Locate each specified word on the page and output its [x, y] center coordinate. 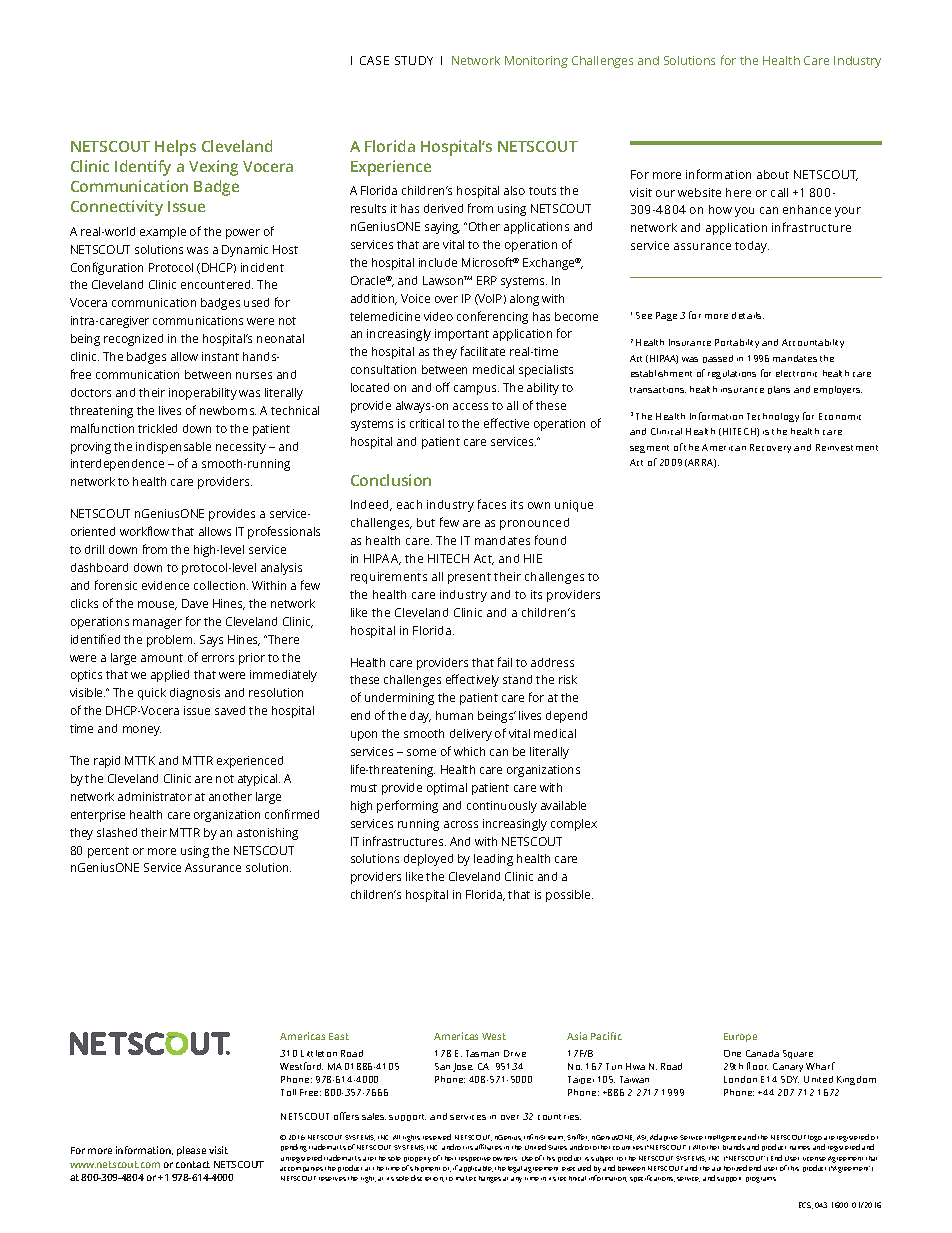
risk [568, 679]
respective [475, 1159]
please [191, 1151]
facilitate [483, 351]
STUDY [414, 60]
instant [220, 356]
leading [493, 860]
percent [108, 852]
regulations [732, 374]
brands [734, 1147]
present [469, 578]
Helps [175, 148]
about [773, 174]
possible [569, 896]
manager [157, 624]
